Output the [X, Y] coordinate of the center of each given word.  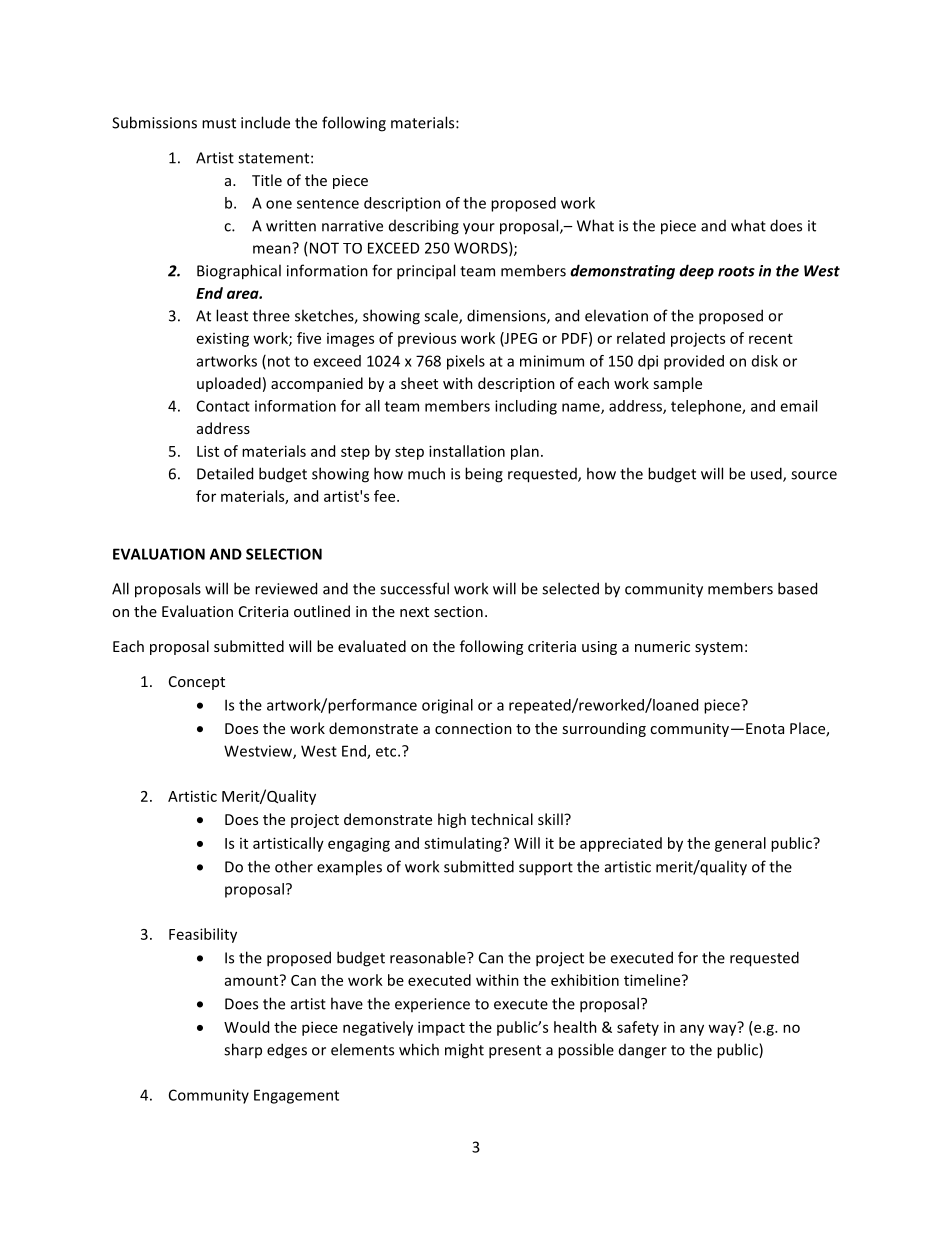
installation [467, 451]
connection [473, 728]
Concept [197, 683]
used [767, 474]
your [479, 229]
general [740, 844]
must [219, 123]
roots [736, 271]
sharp [243, 1050]
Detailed [225, 473]
